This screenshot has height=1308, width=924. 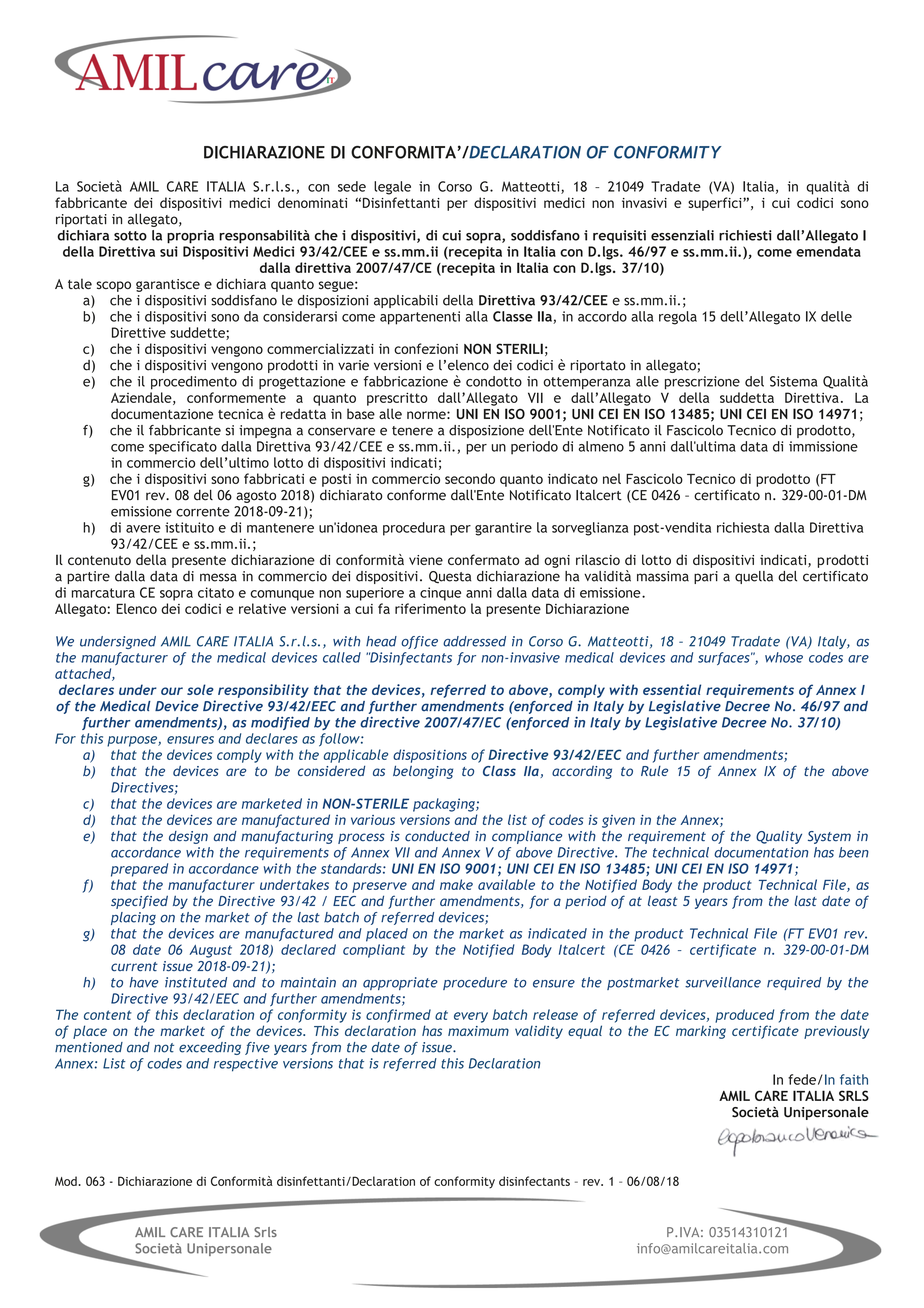 I want to click on whose, so click(x=784, y=657).
